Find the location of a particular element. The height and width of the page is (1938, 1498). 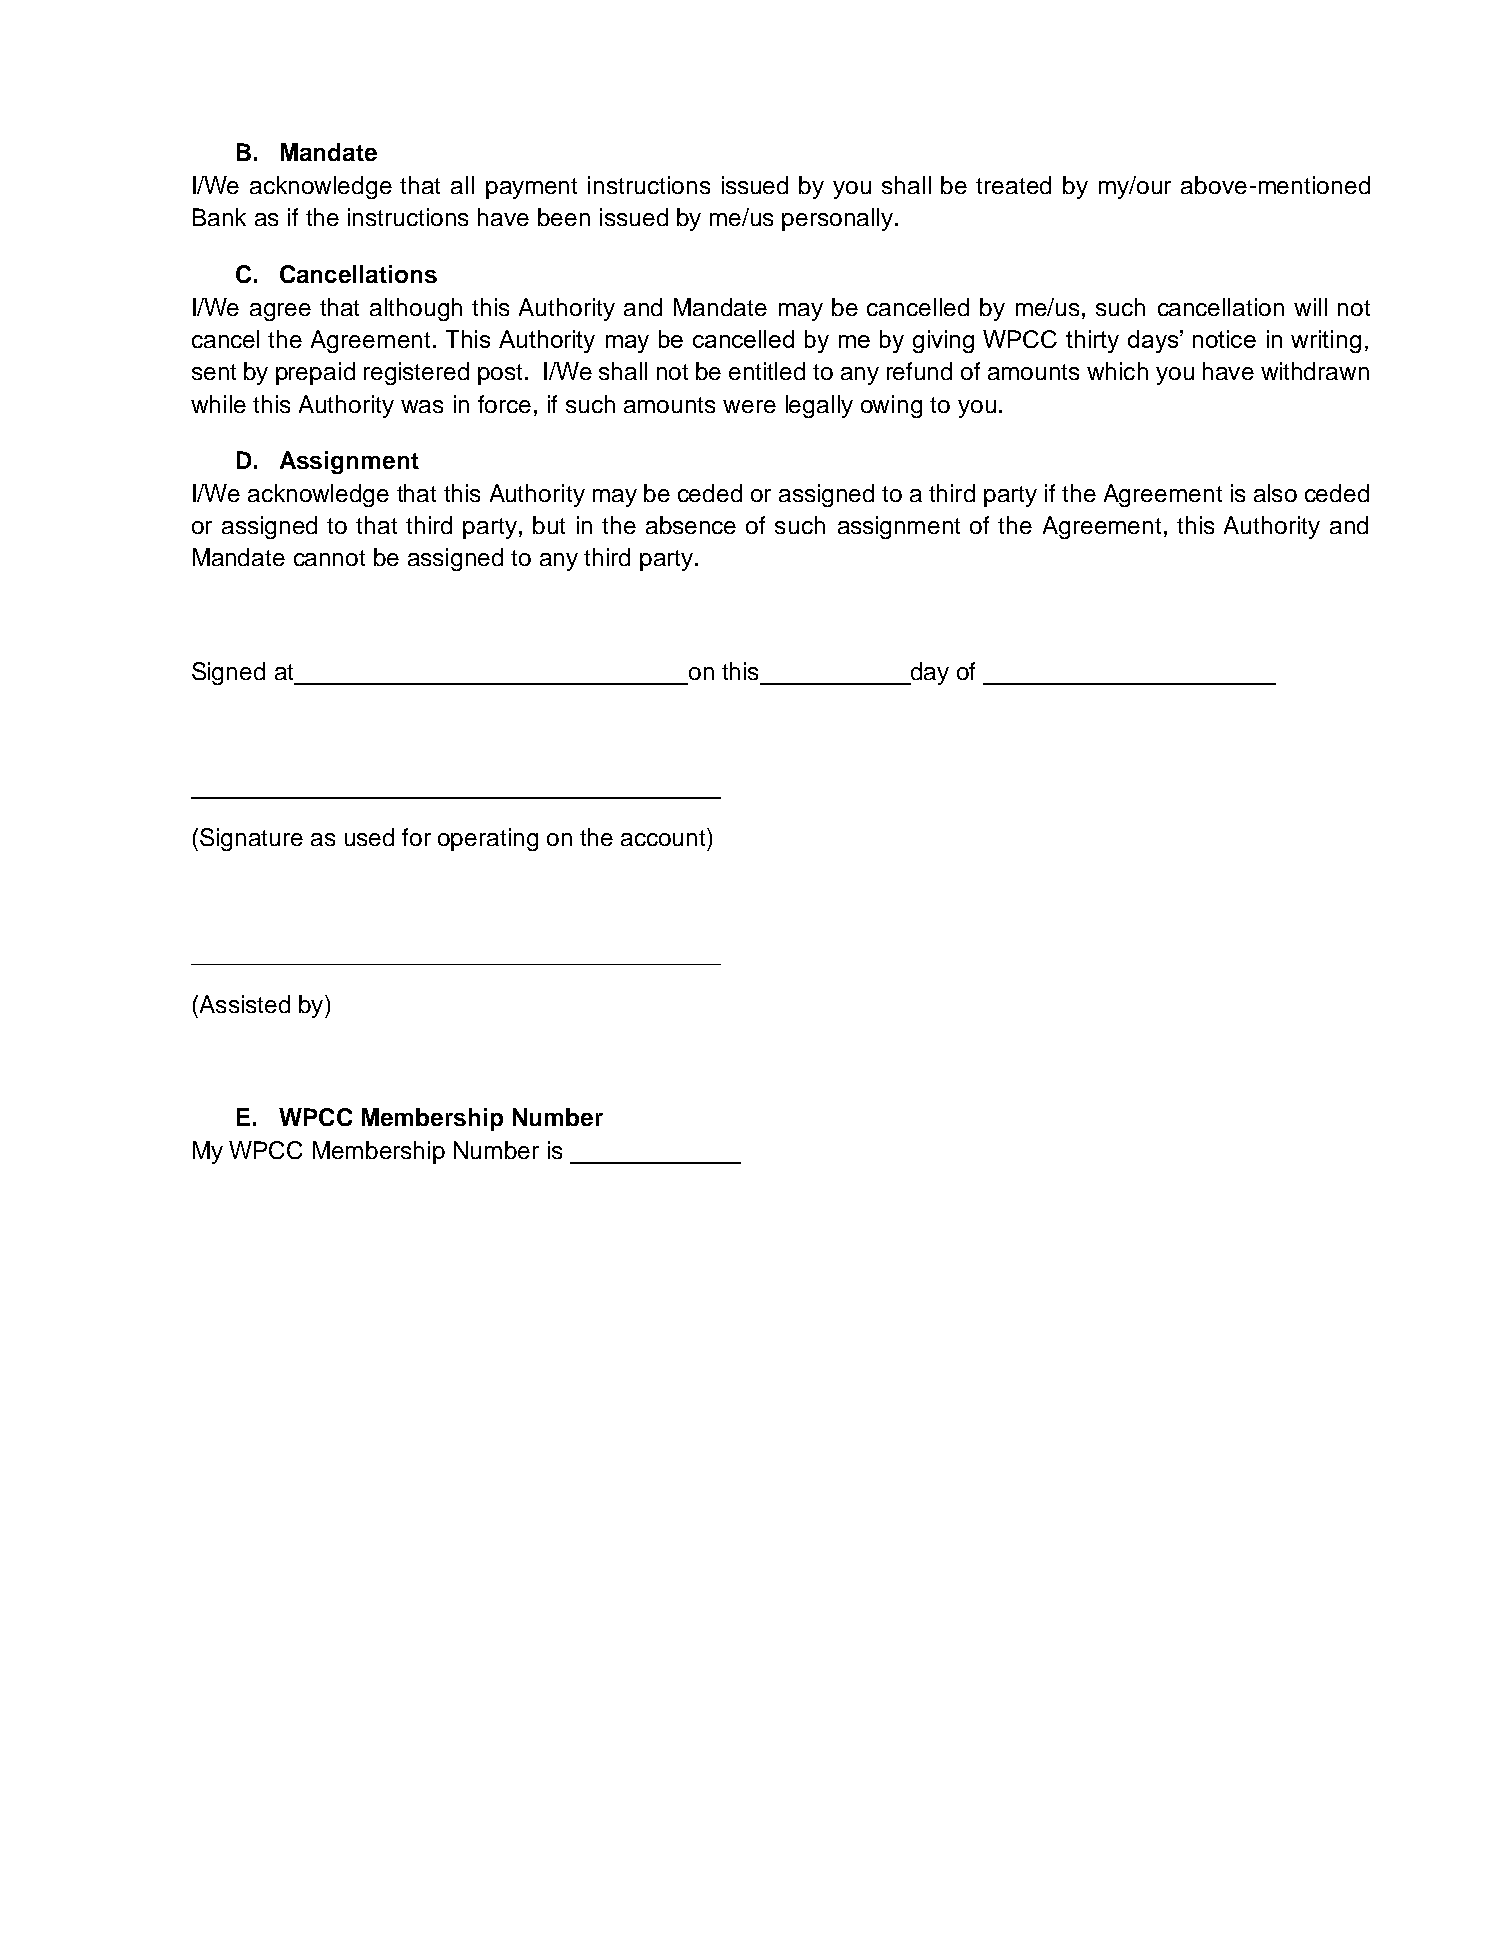

also is located at coordinates (1275, 493).
